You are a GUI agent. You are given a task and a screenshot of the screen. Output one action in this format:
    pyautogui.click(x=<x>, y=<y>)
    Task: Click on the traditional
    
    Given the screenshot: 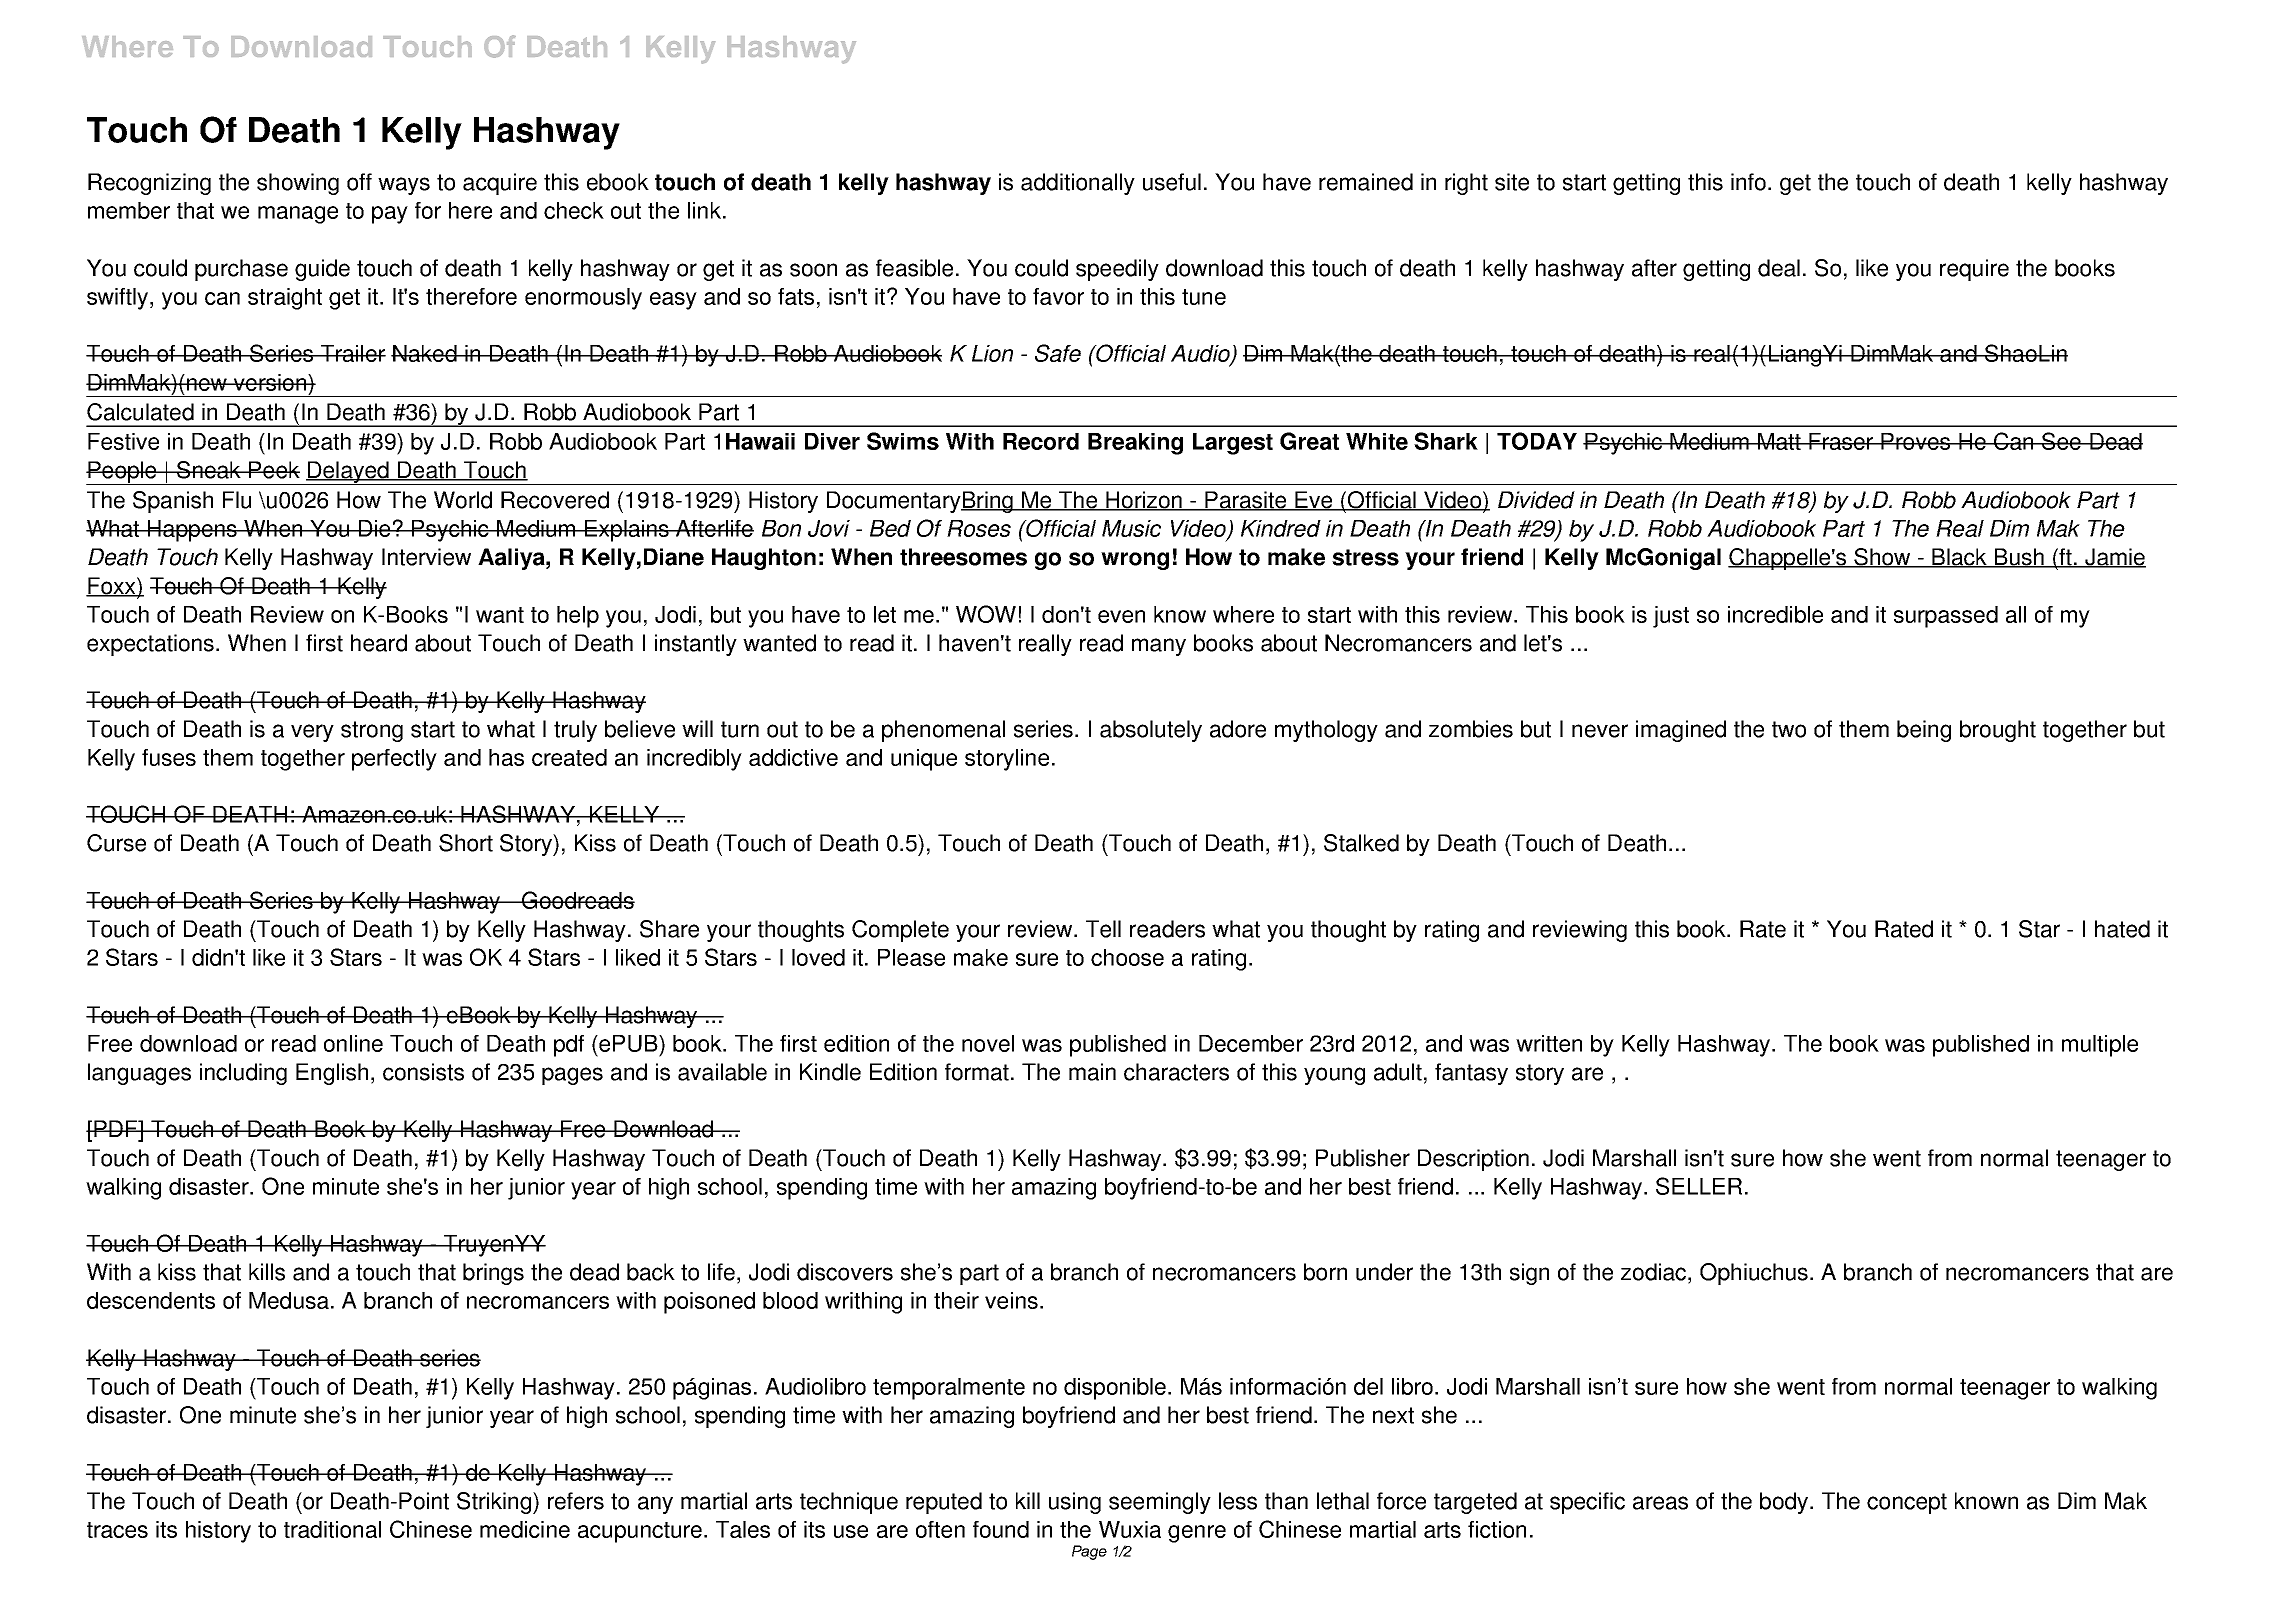 What is the action you would take?
    pyautogui.click(x=332, y=1529)
